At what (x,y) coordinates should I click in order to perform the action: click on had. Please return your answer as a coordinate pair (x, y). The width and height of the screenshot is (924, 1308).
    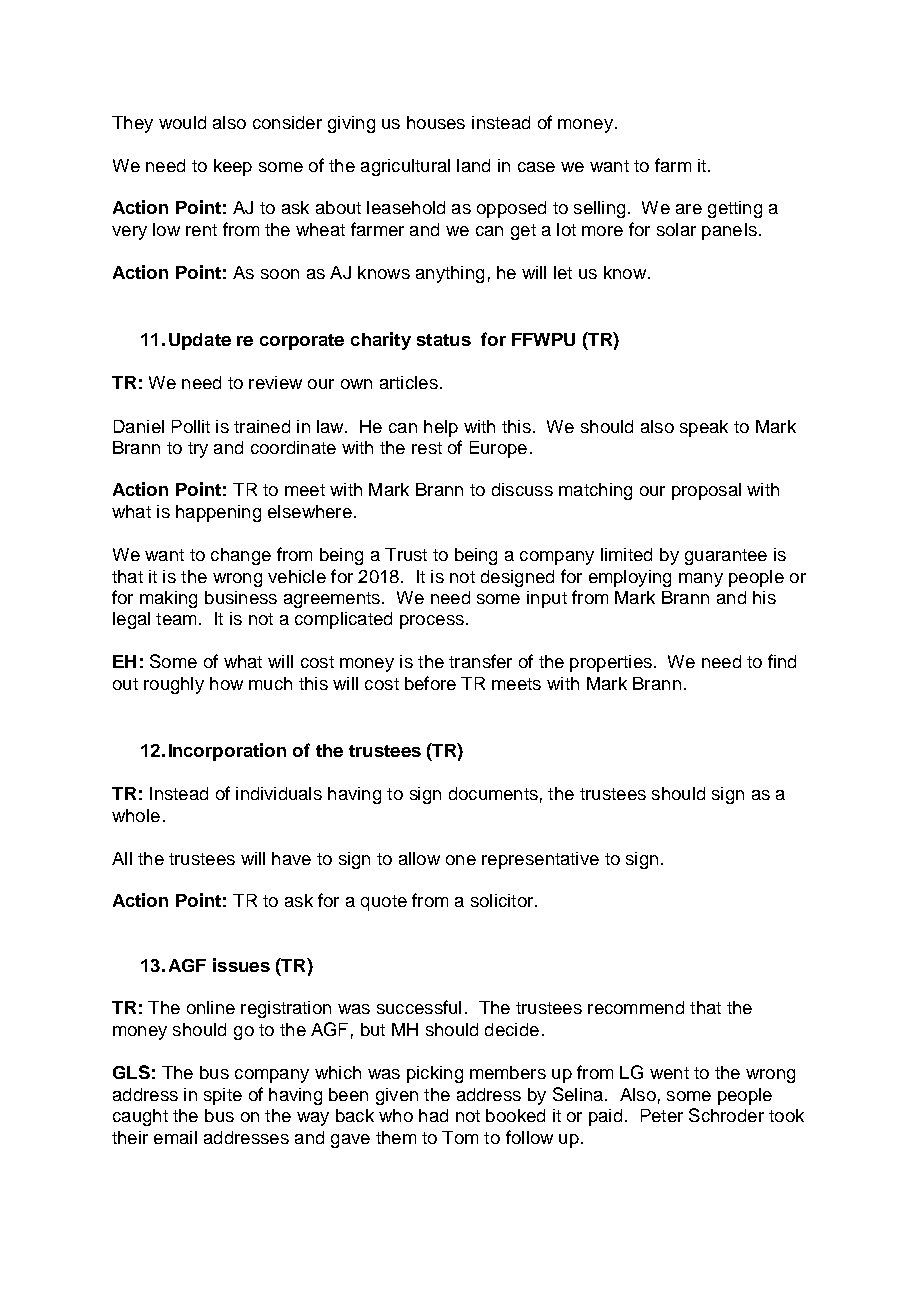
    Looking at the image, I should click on (433, 1115).
